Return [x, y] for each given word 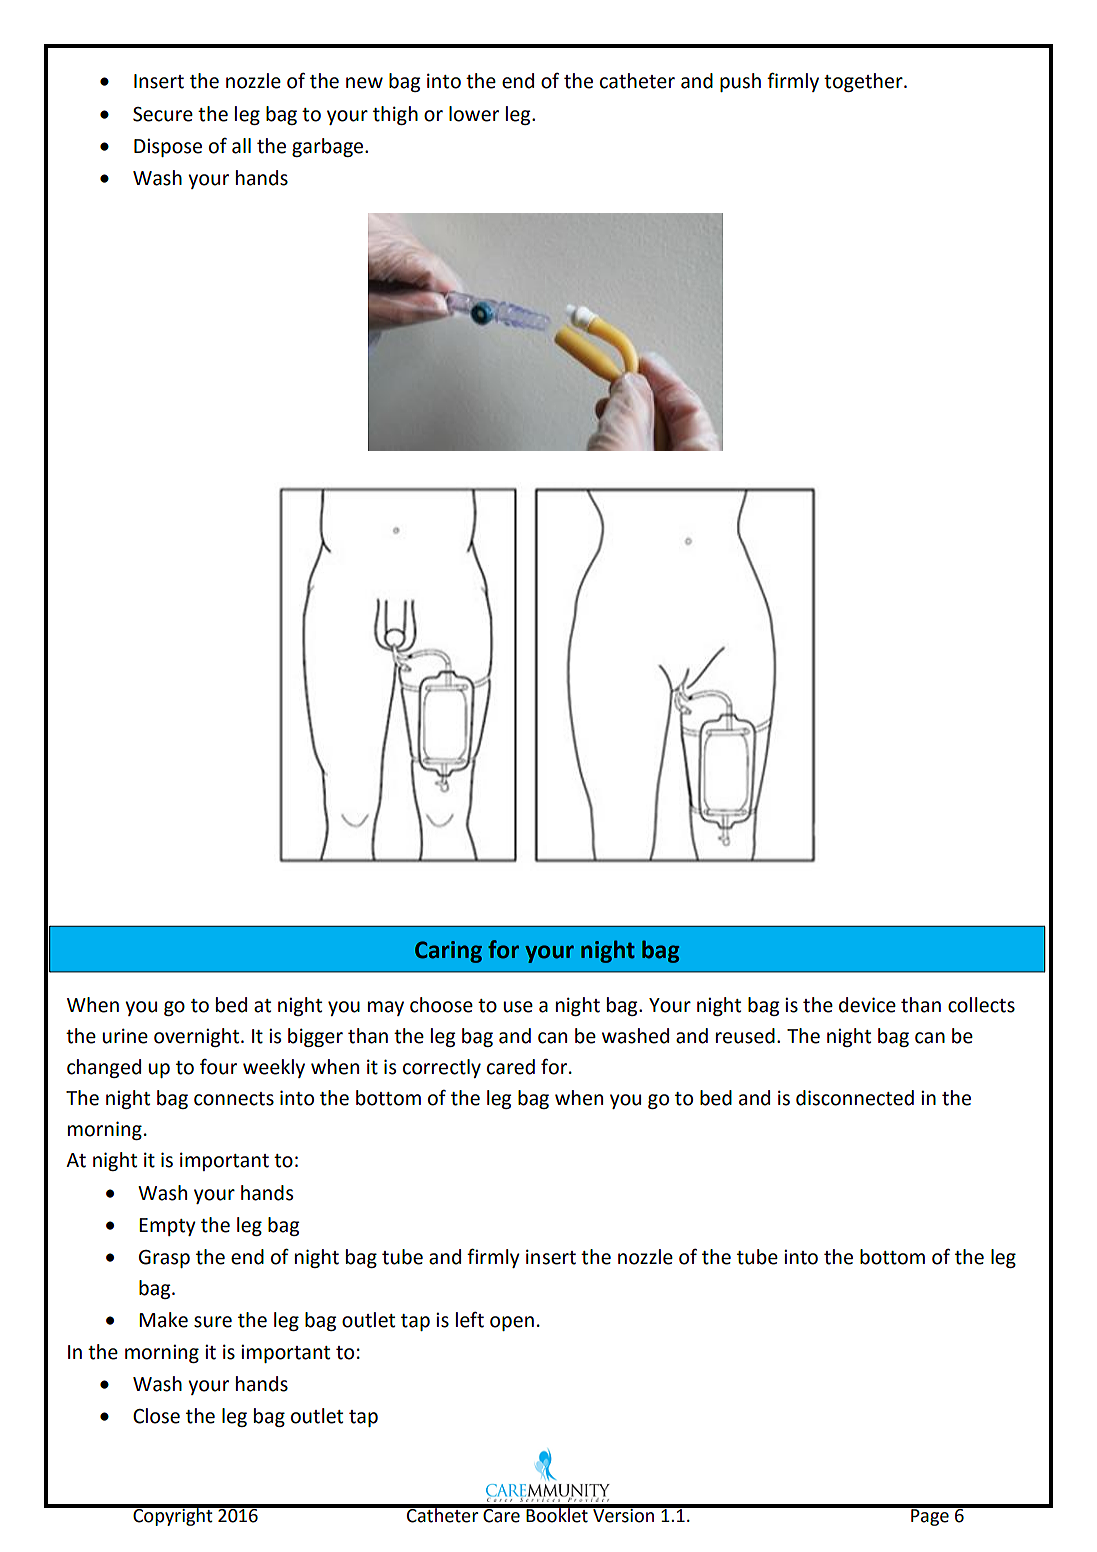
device [867, 1005]
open [512, 1323]
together [864, 82]
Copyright [173, 1515]
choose [441, 1005]
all [241, 146]
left [470, 1320]
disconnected [855, 1098]
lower [474, 114]
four [218, 1067]
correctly [442, 1068]
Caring [448, 952]
